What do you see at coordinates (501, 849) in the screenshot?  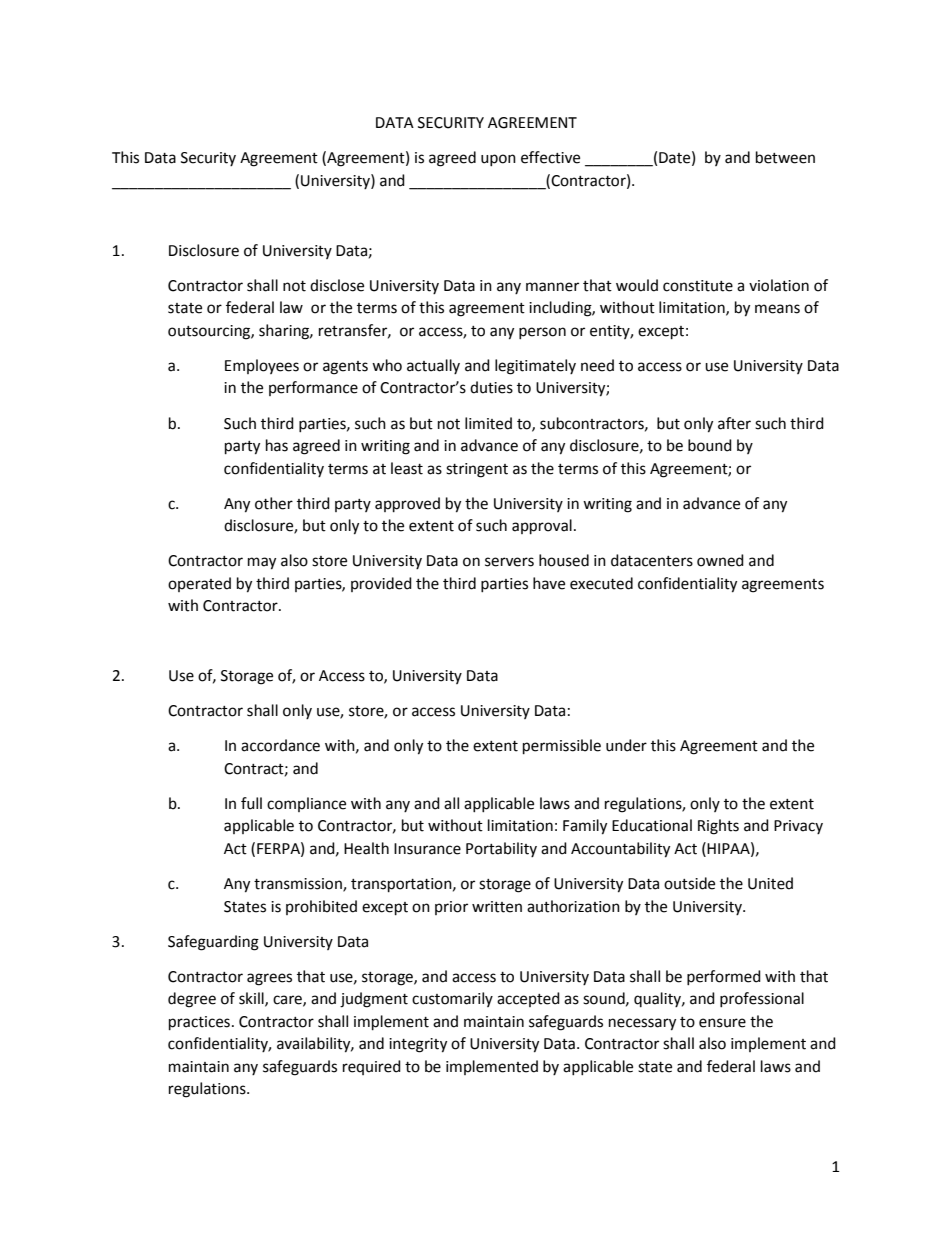 I see `Portability` at bounding box center [501, 849].
